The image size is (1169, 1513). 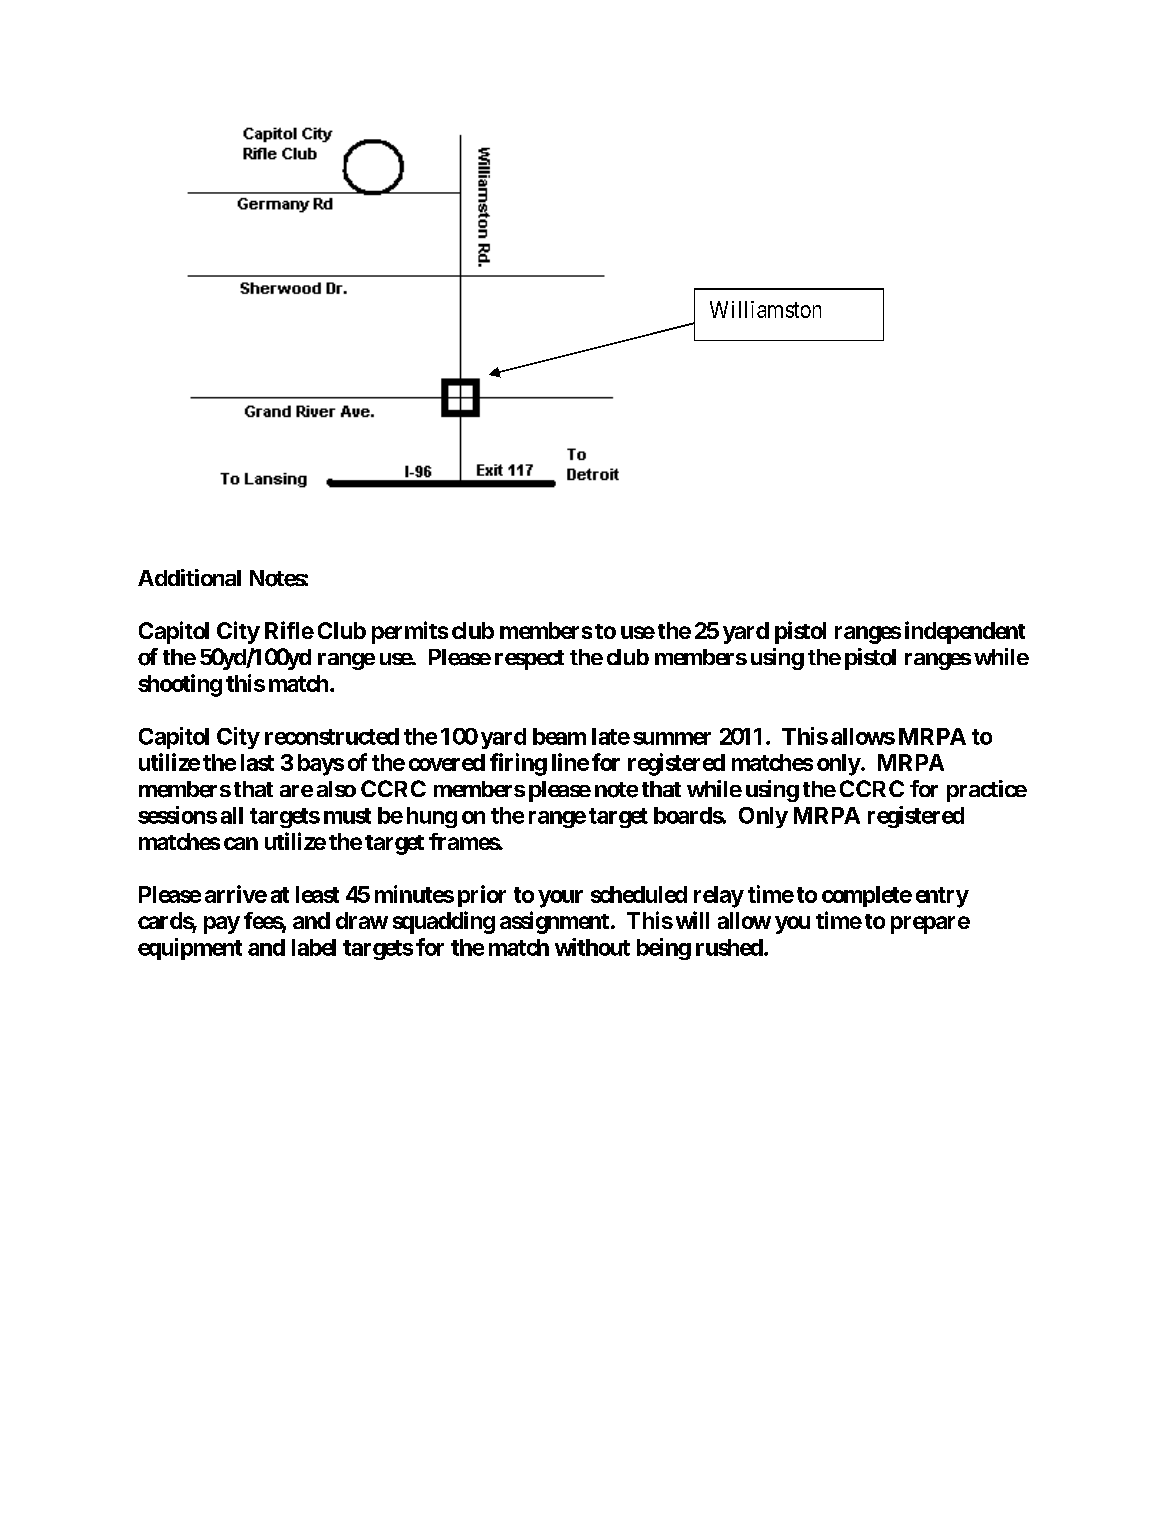 I want to click on respect, so click(x=529, y=660).
